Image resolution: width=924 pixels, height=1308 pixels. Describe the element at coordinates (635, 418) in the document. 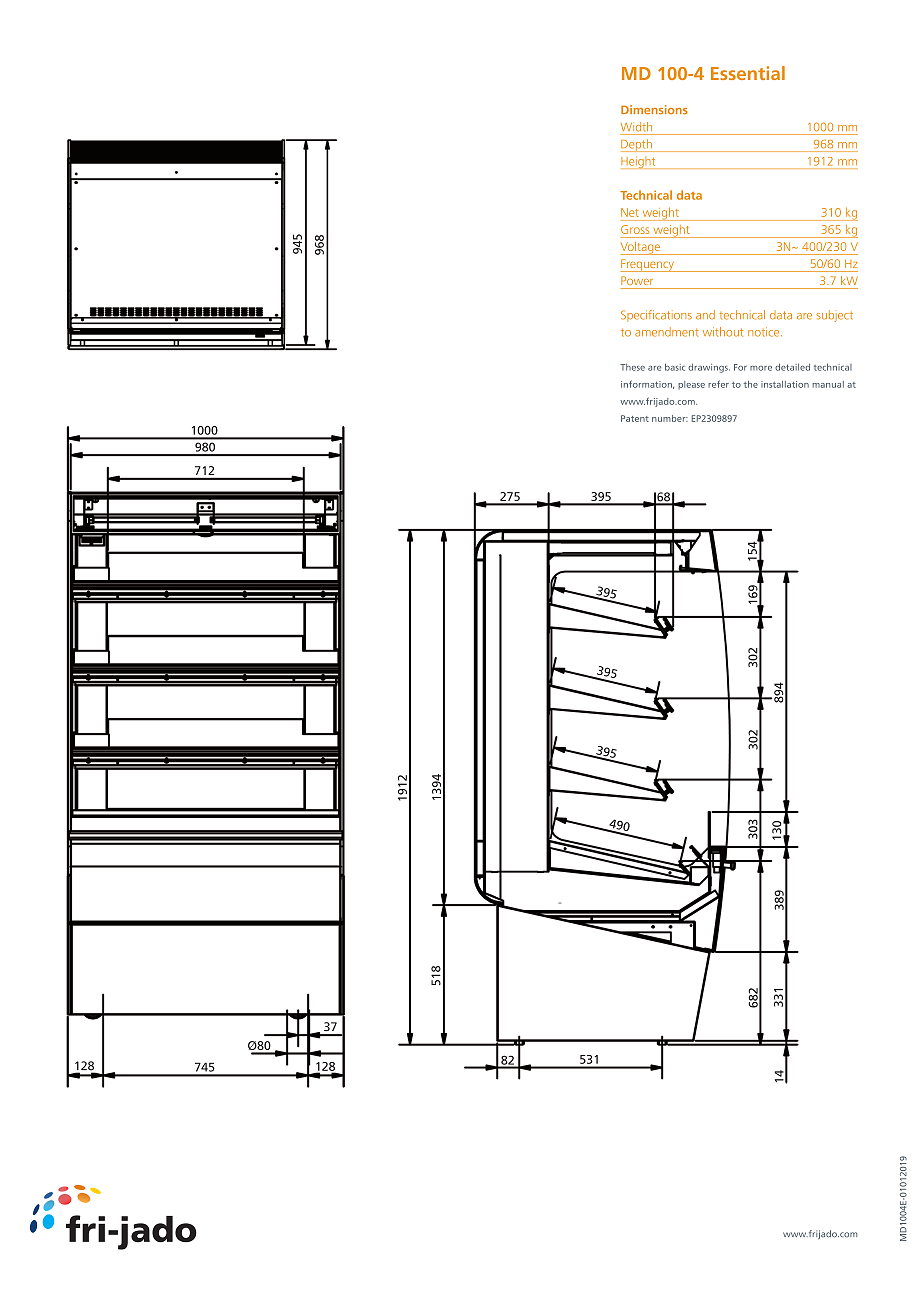

I see `Patent` at that location.
